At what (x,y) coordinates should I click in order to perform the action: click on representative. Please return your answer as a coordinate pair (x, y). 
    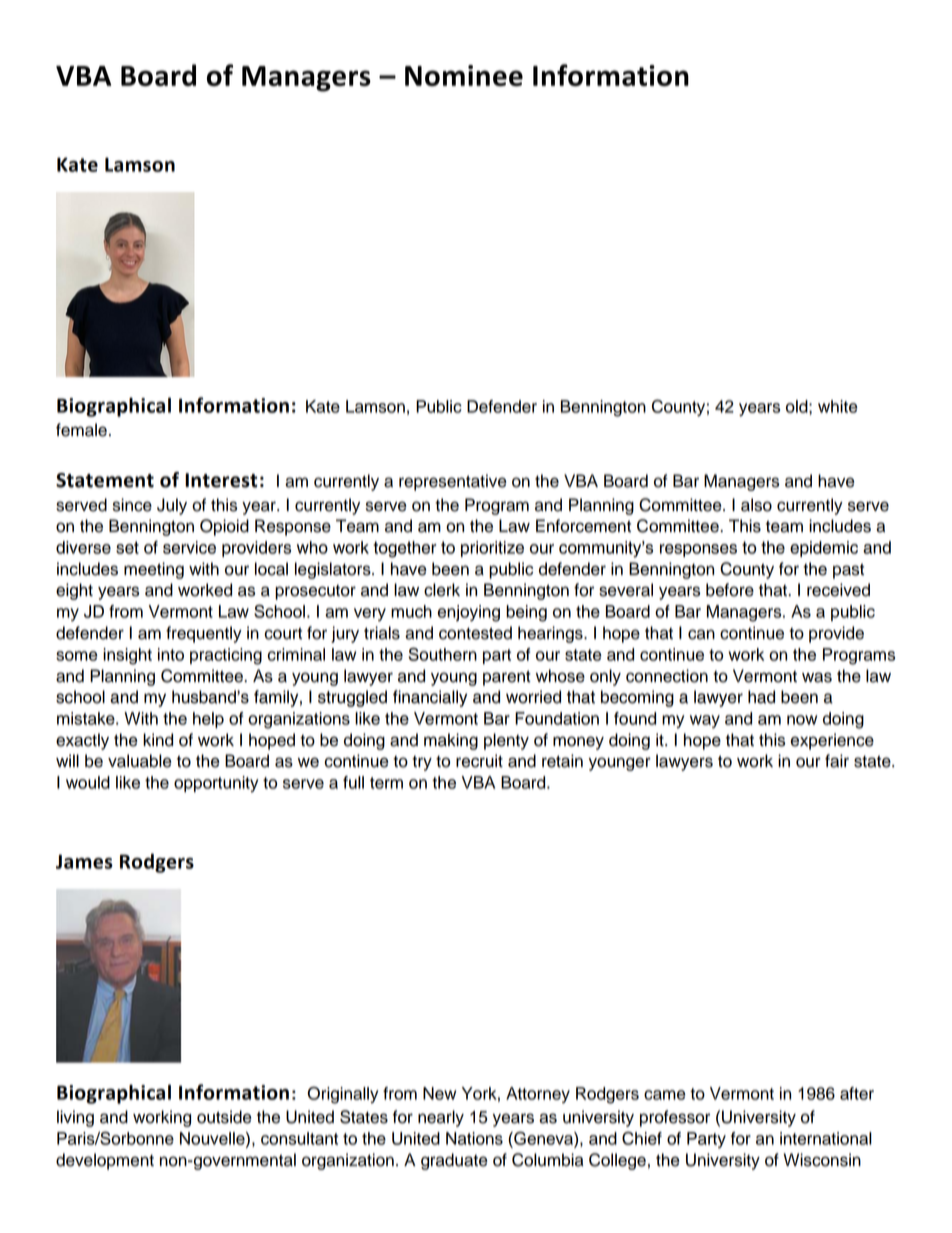
    Looking at the image, I should click on (453, 482).
